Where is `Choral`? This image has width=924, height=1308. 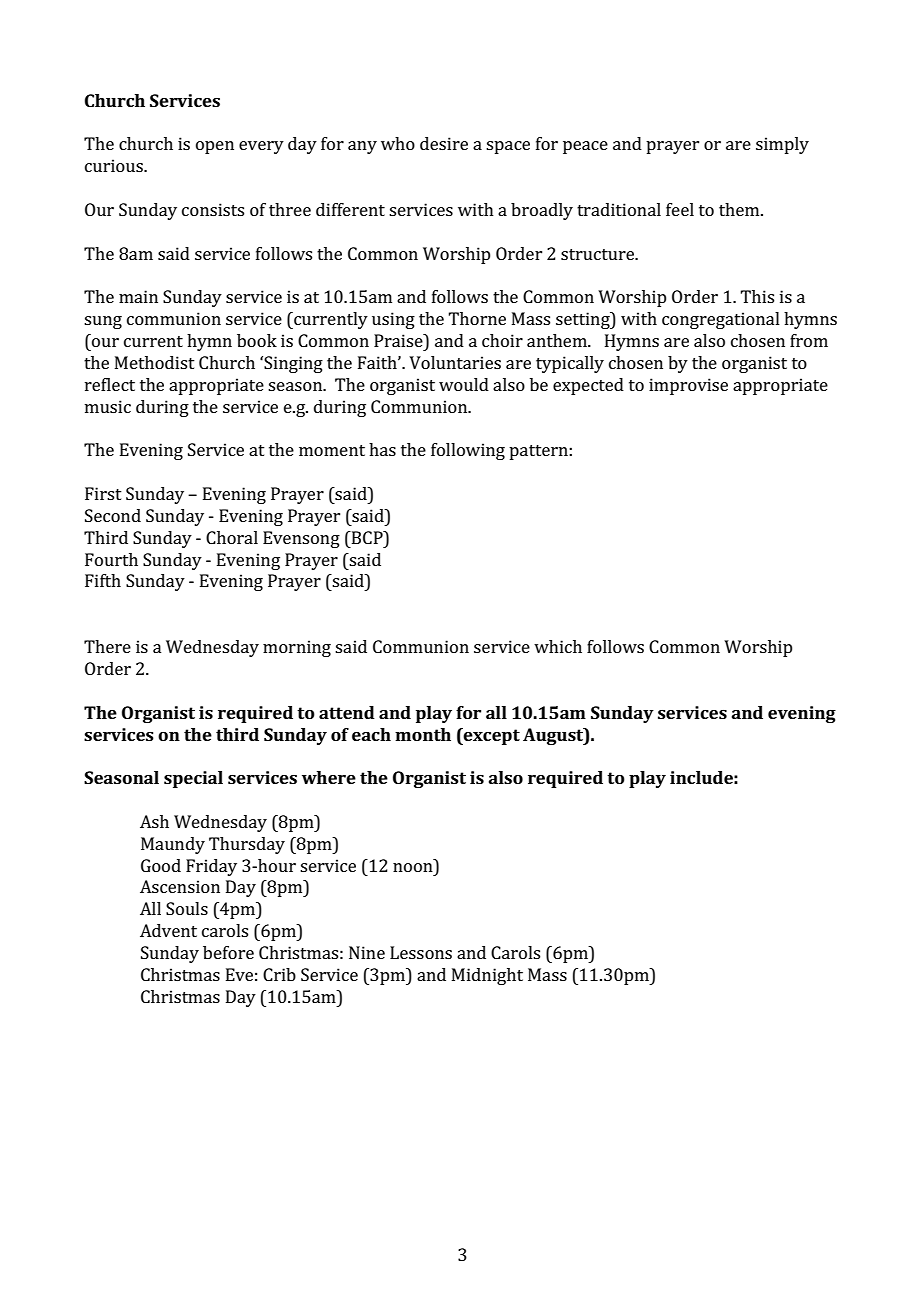 Choral is located at coordinates (232, 537).
